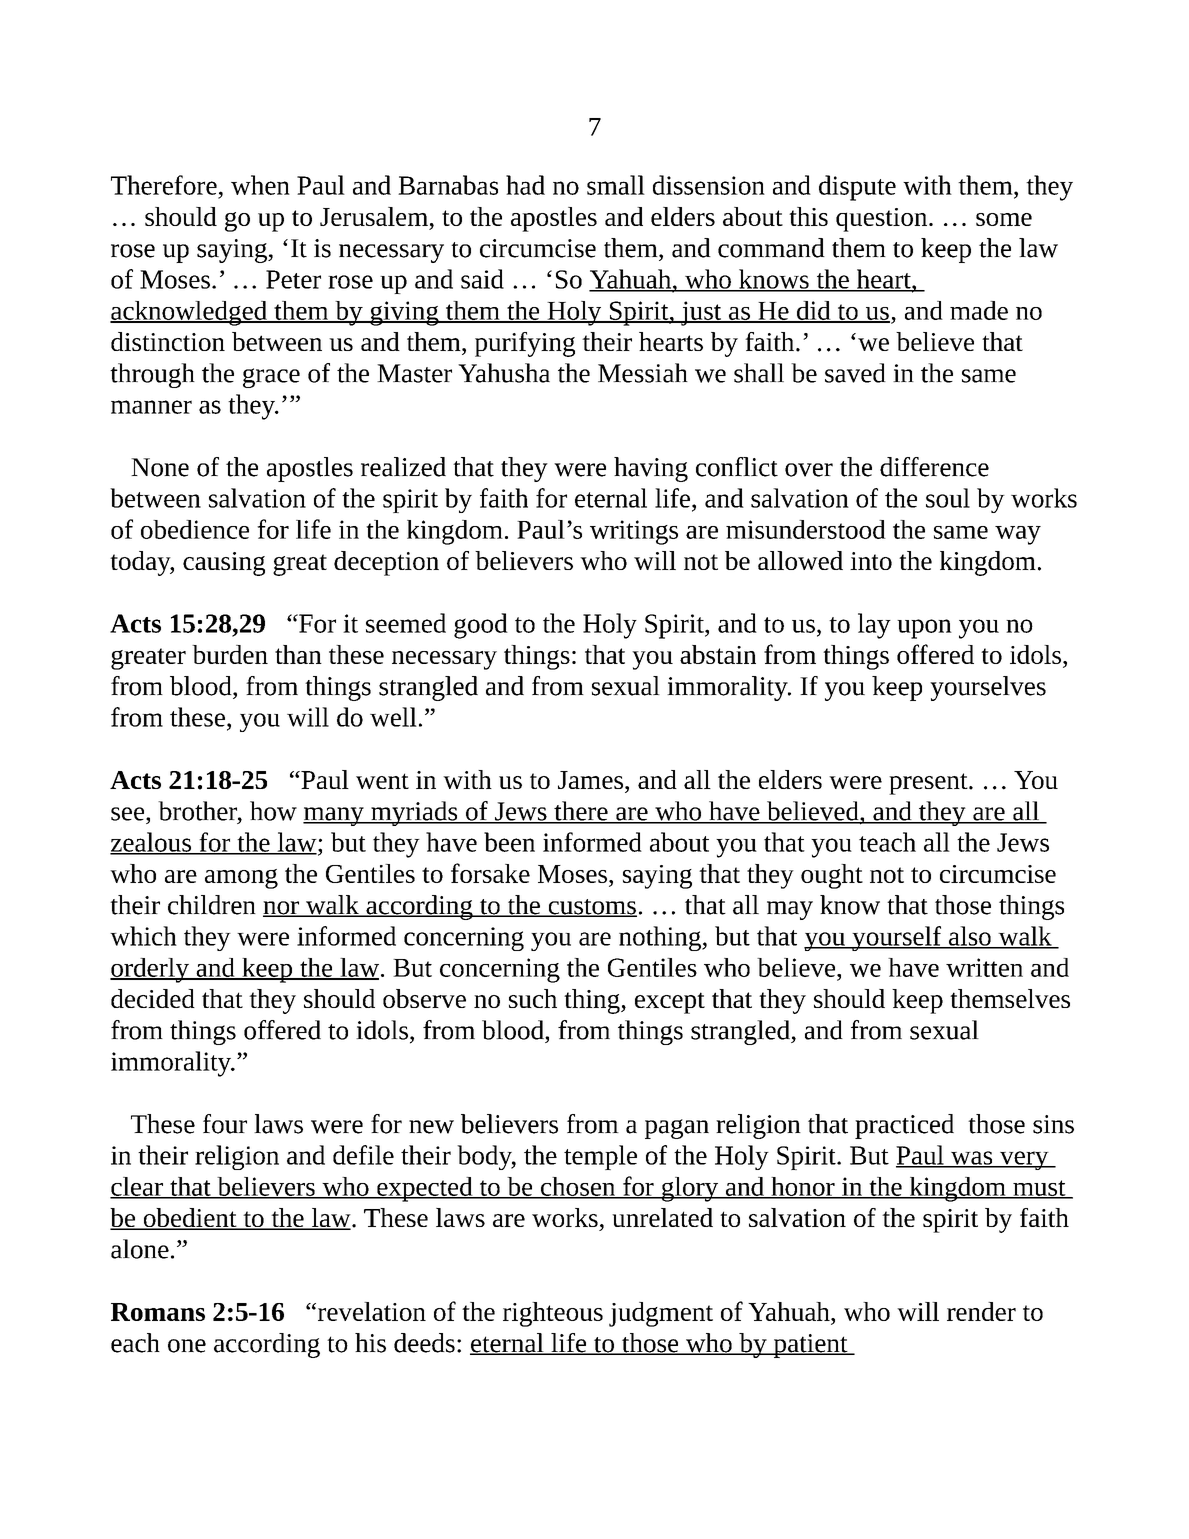  Describe the element at coordinates (273, 811) in the page. I see `how` at that location.
